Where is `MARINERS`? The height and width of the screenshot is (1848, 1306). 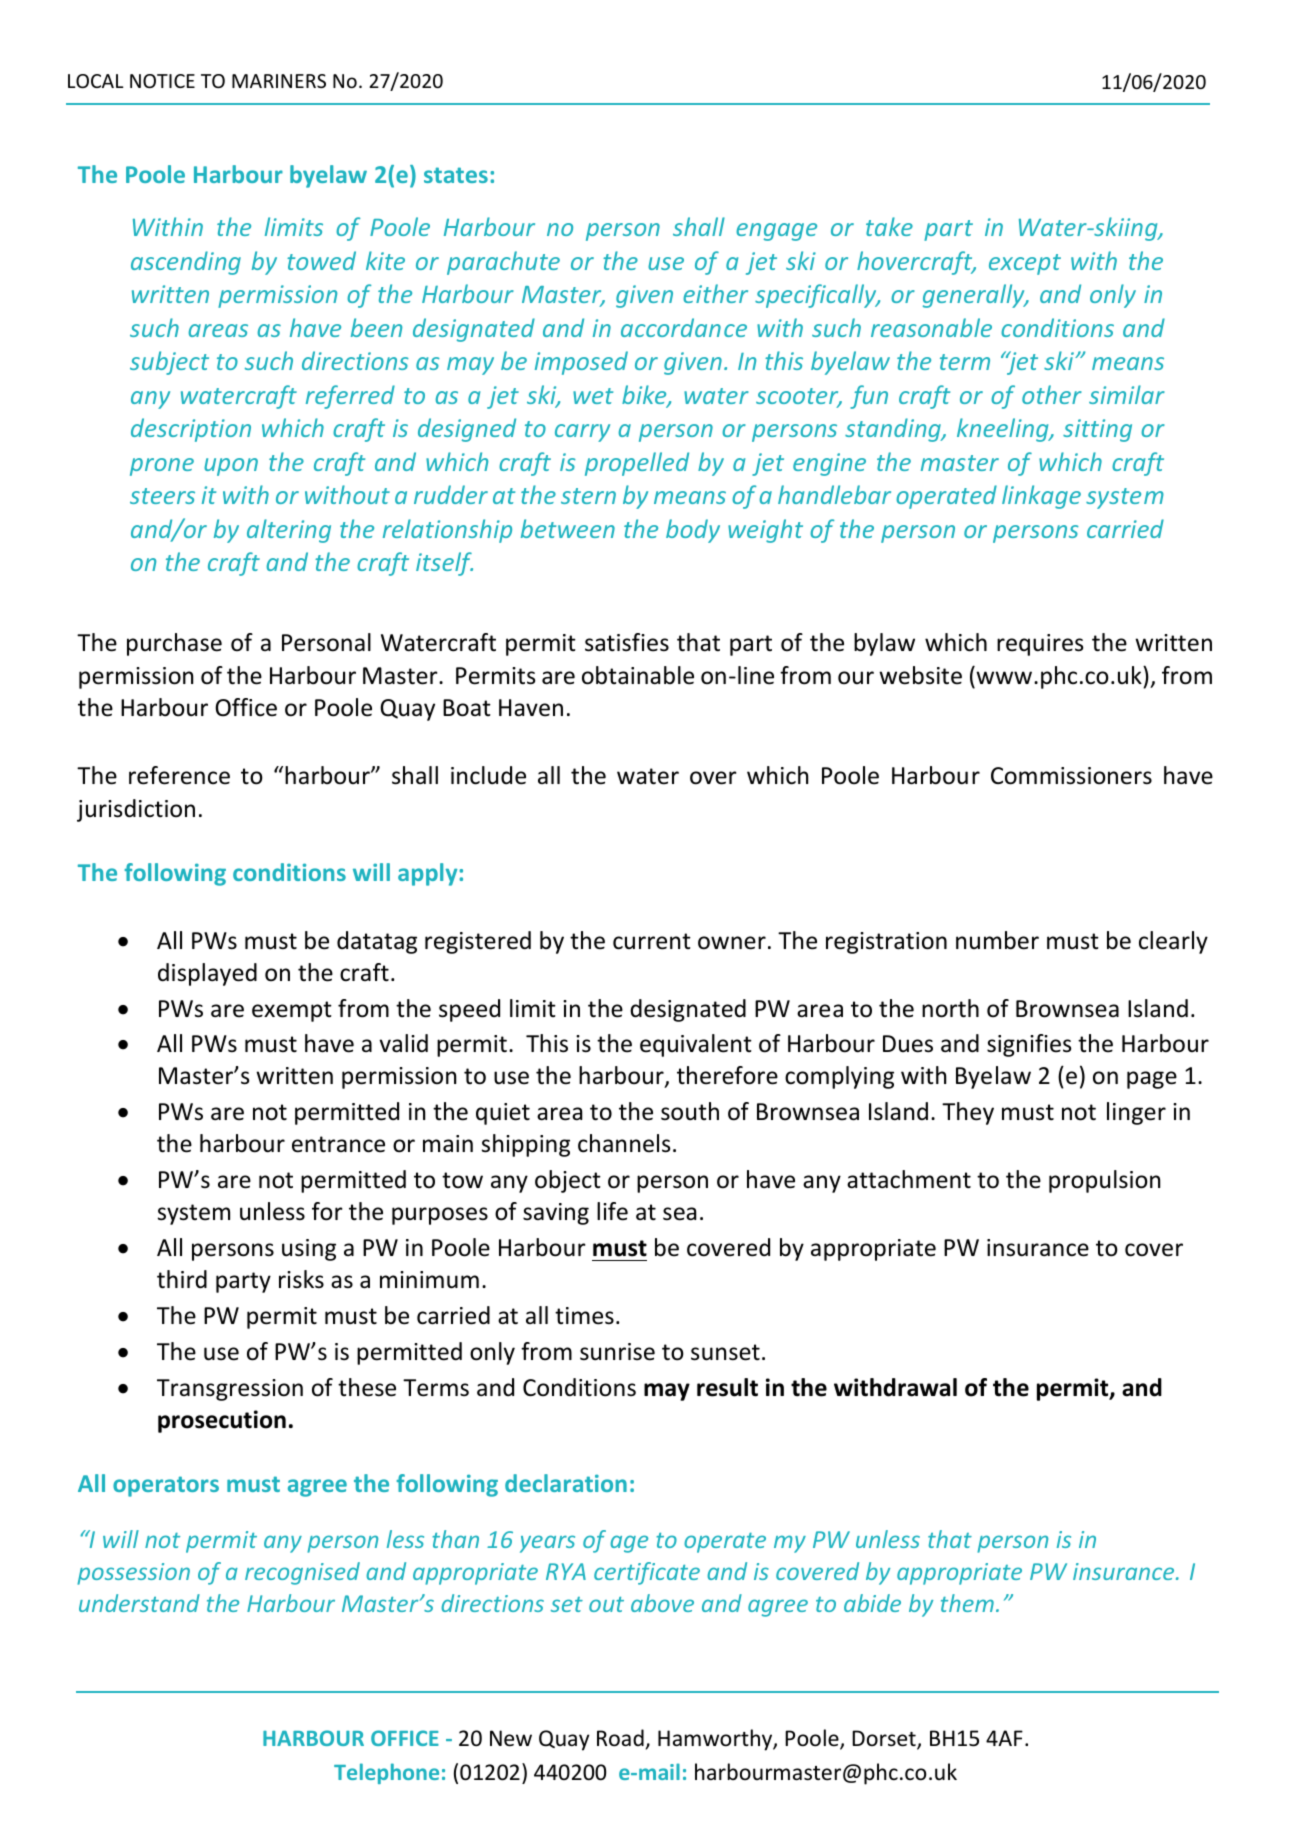
MARINERS is located at coordinates (279, 81).
